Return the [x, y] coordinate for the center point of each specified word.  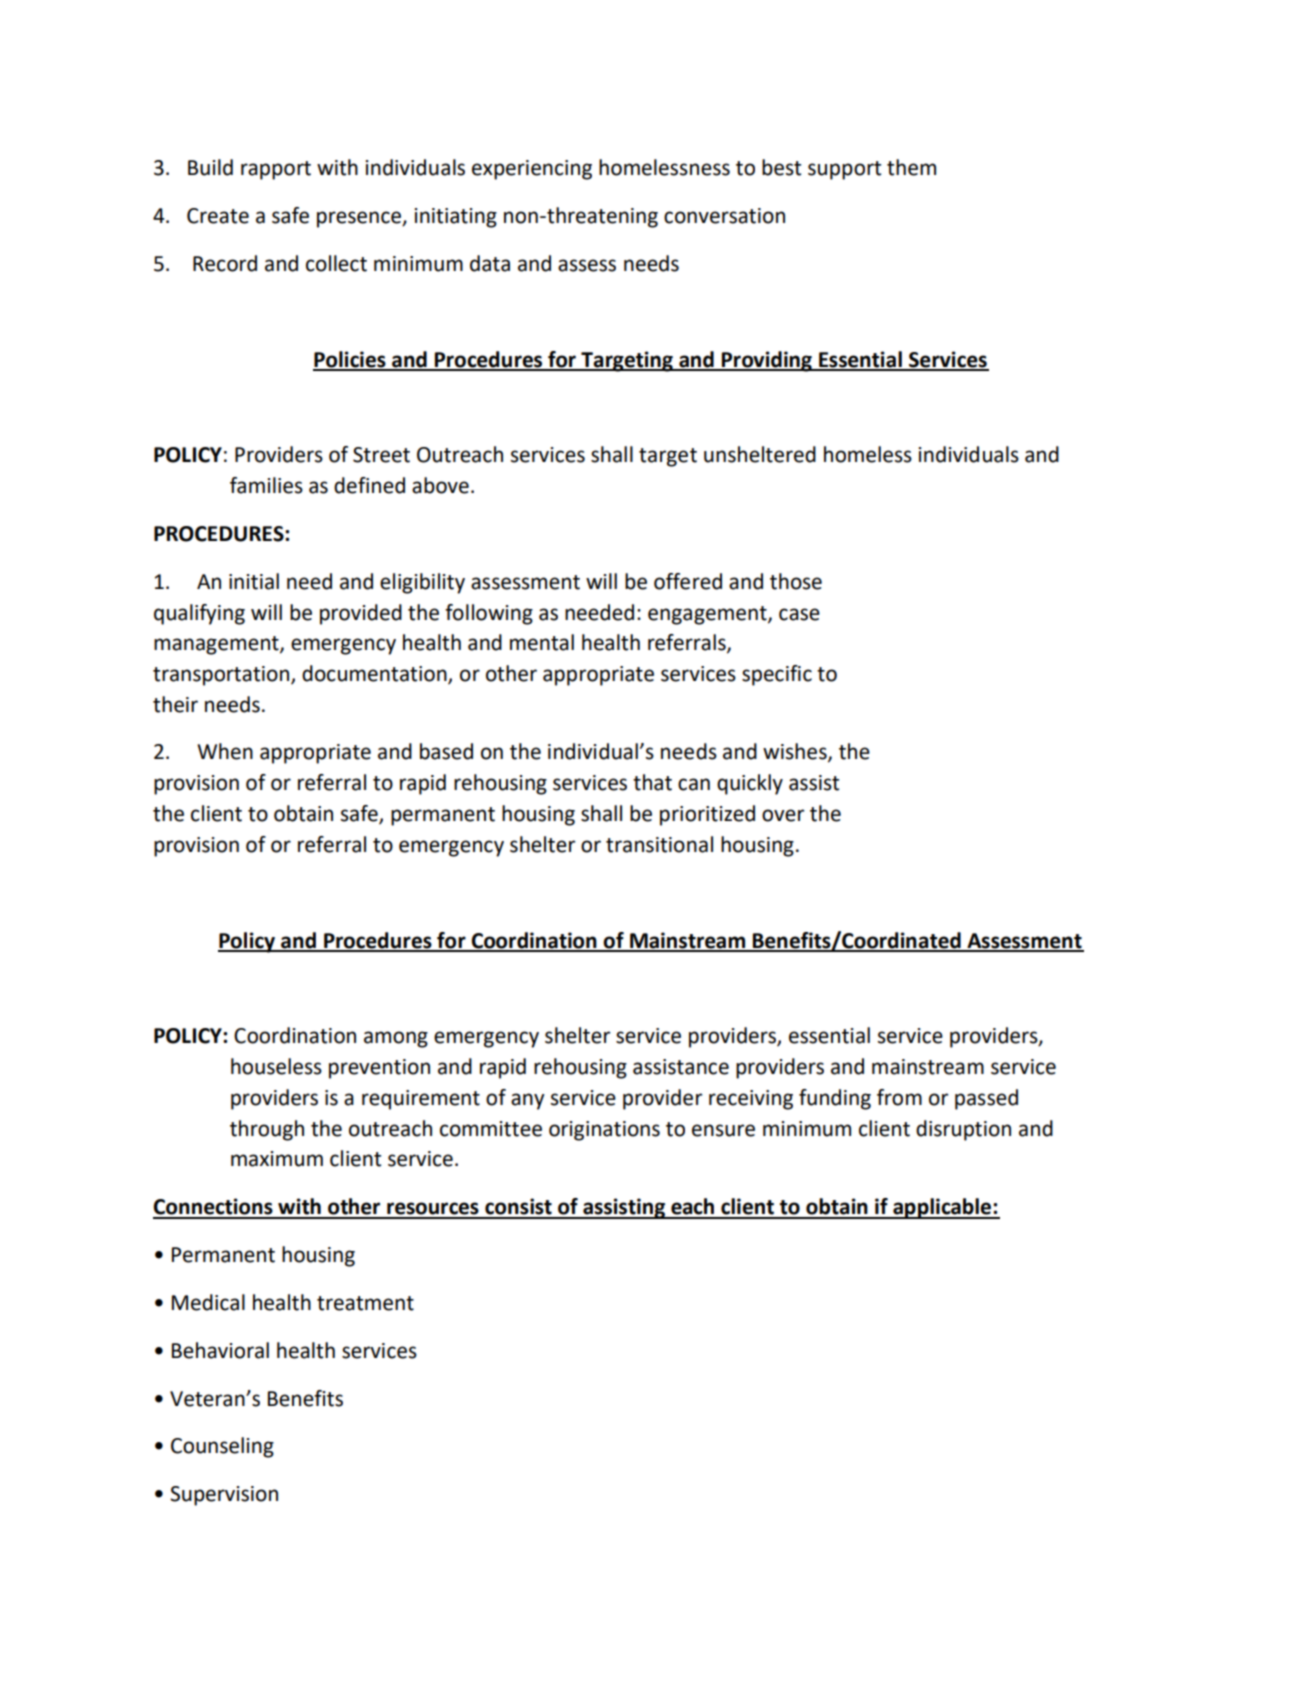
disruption [963, 1130]
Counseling [222, 1447]
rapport [276, 170]
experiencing [532, 170]
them [911, 167]
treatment [365, 1303]
